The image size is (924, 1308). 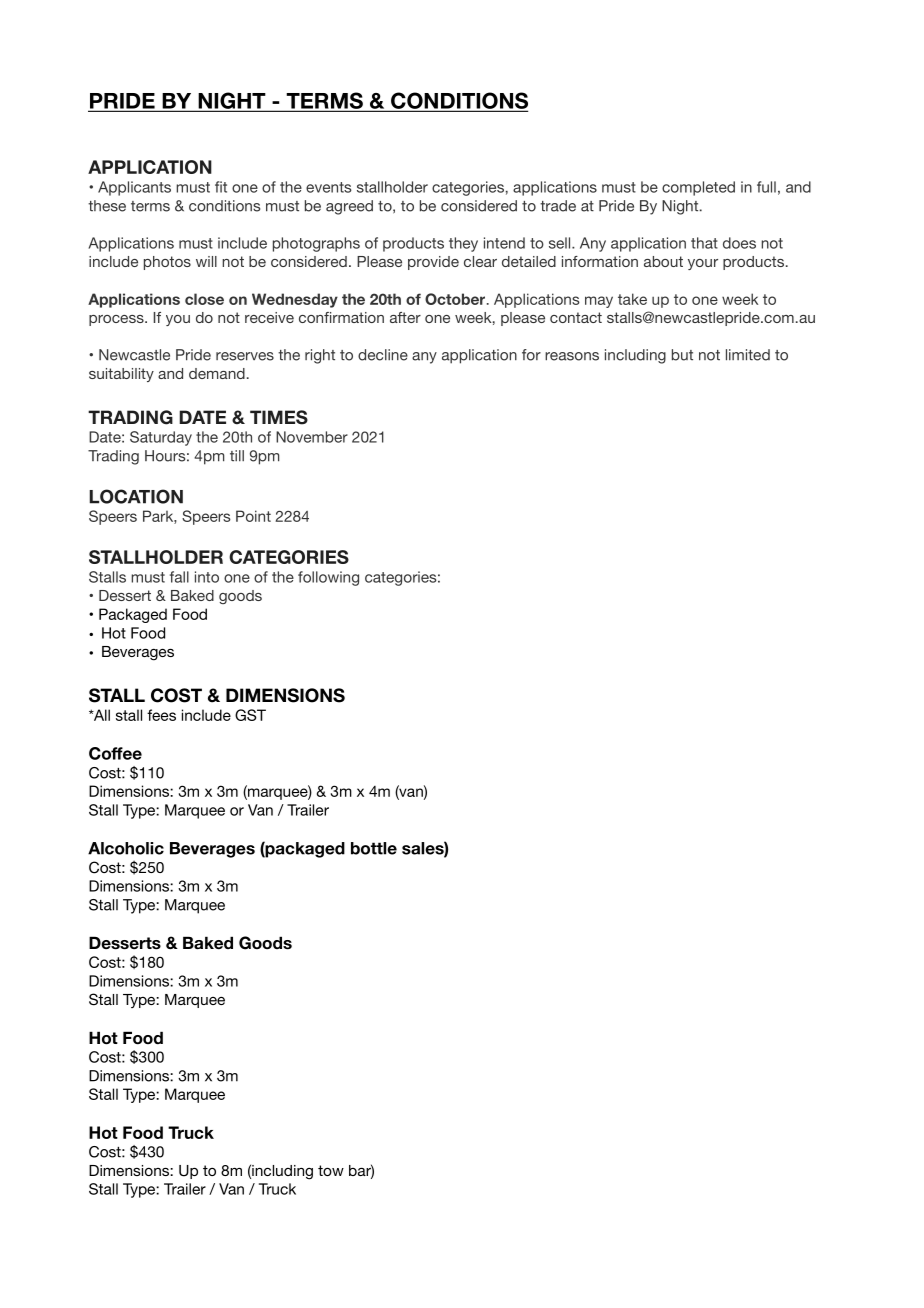 I want to click on bottle, so click(x=374, y=848).
